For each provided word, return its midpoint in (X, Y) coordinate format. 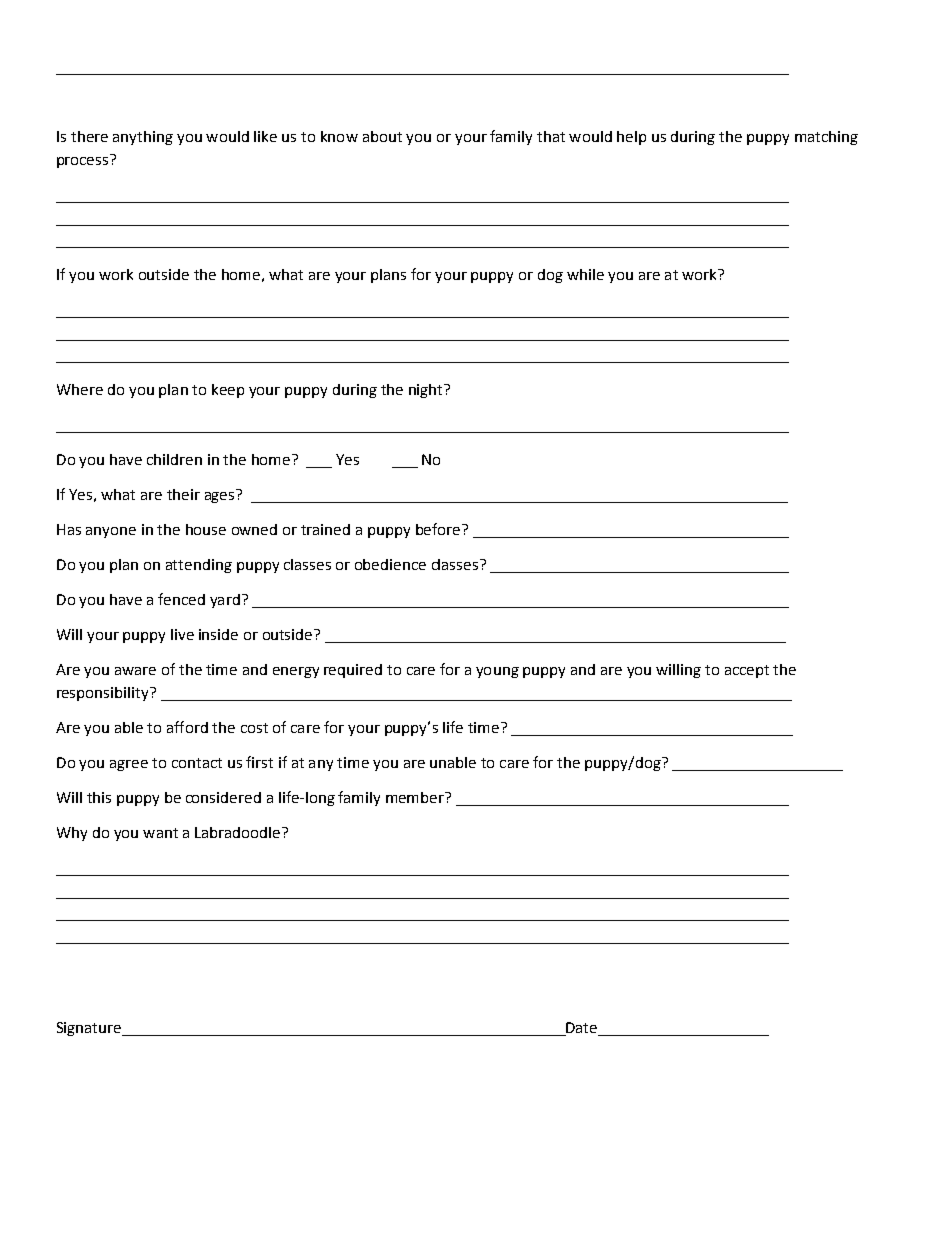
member (416, 797)
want (160, 833)
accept (747, 671)
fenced (181, 599)
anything (143, 138)
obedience (390, 564)
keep (228, 391)
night (427, 391)
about (382, 136)
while (585, 274)
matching (826, 138)
